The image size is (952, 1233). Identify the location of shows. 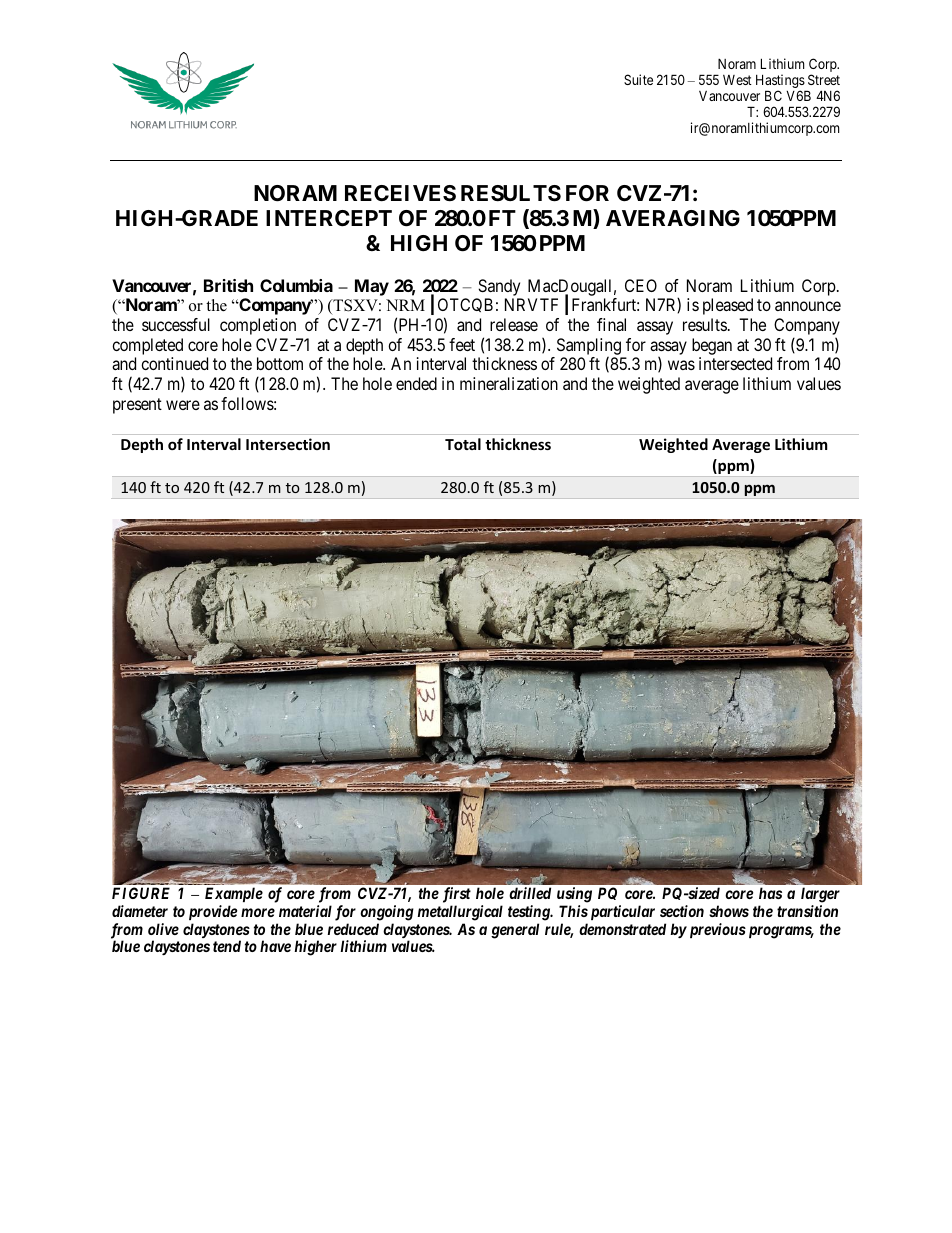
(729, 911).
